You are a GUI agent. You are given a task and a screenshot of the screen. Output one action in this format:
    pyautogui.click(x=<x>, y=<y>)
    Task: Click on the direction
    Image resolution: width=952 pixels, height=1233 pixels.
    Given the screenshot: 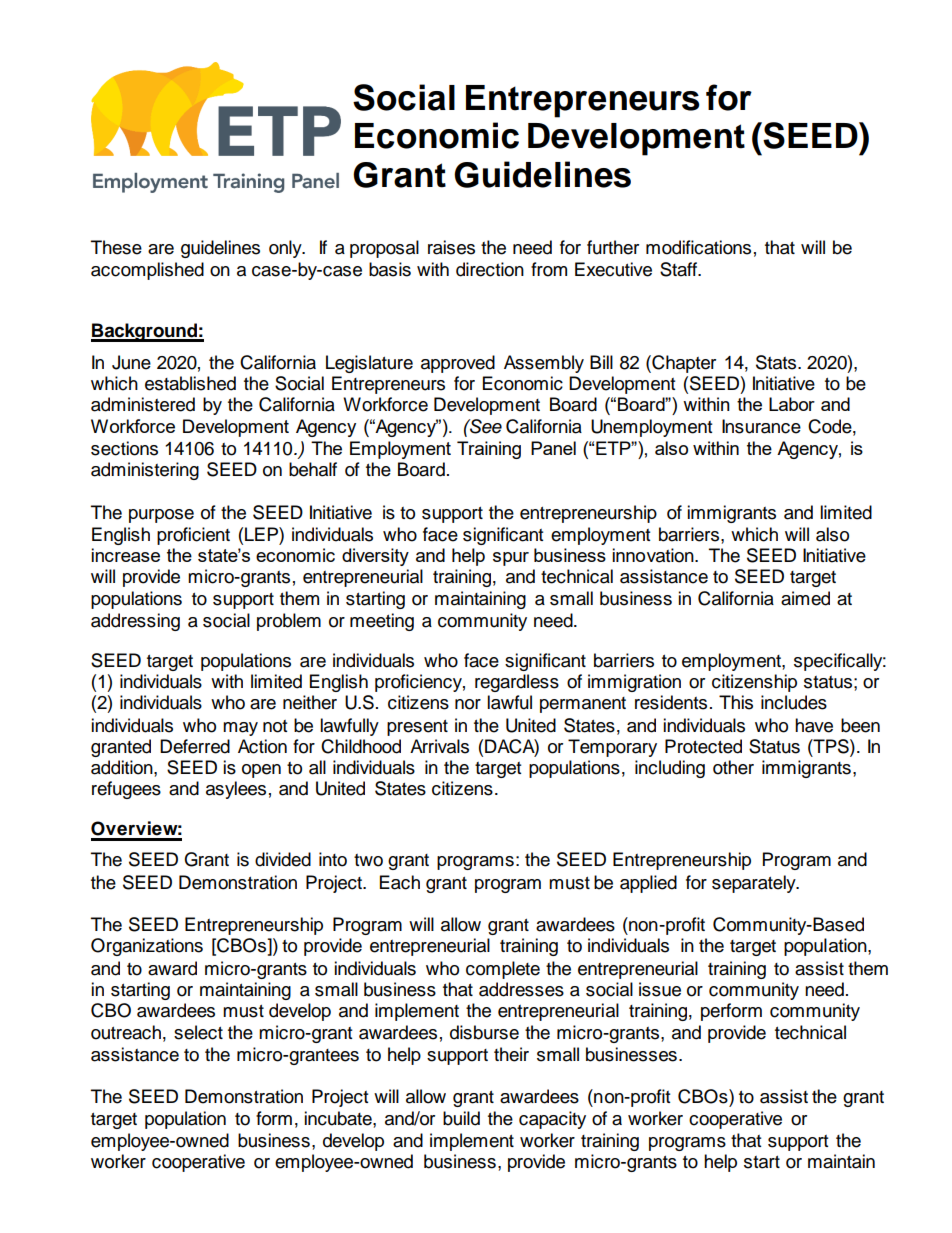 What is the action you would take?
    pyautogui.click(x=490, y=269)
